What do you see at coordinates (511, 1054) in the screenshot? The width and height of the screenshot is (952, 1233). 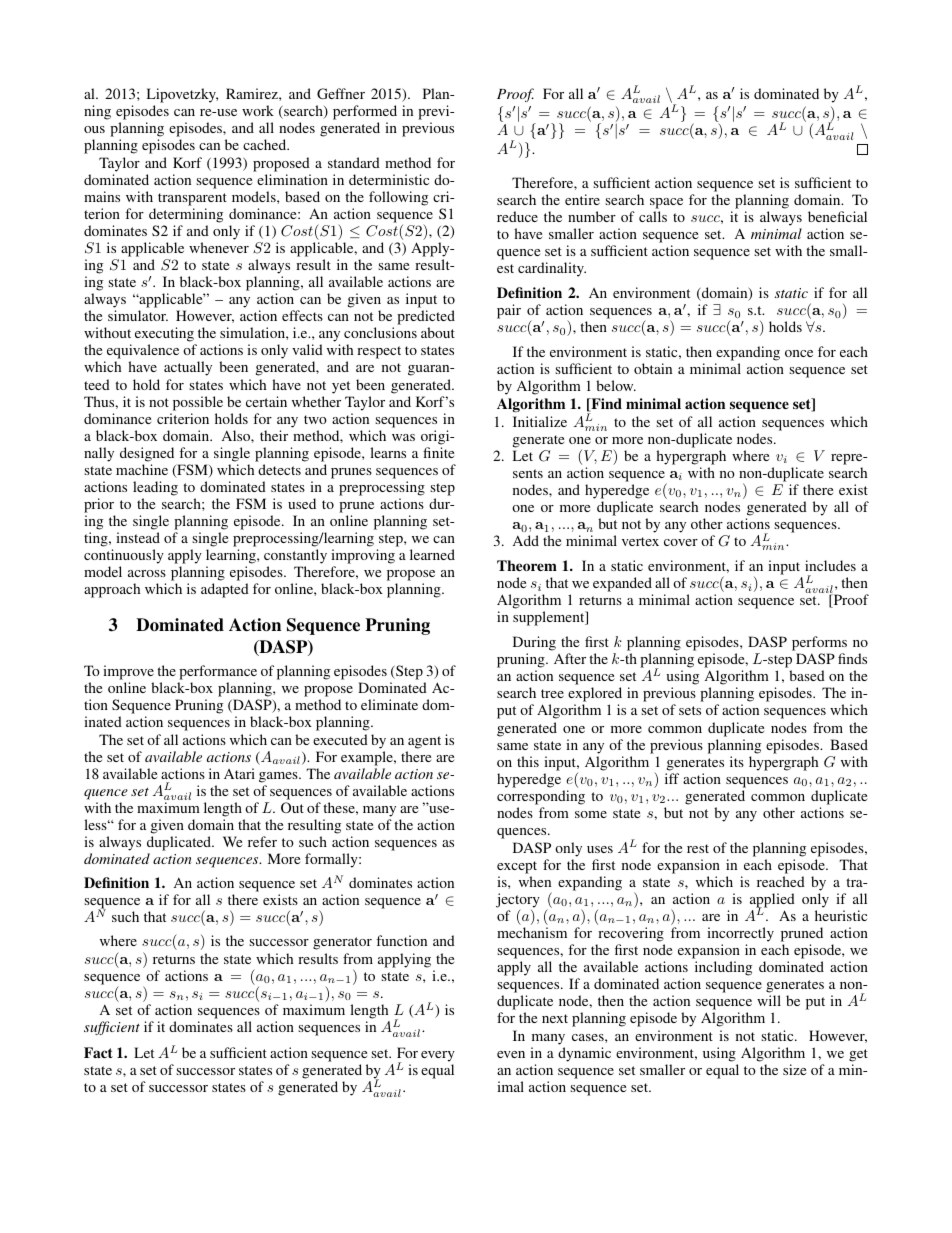 I see `even` at bounding box center [511, 1054].
